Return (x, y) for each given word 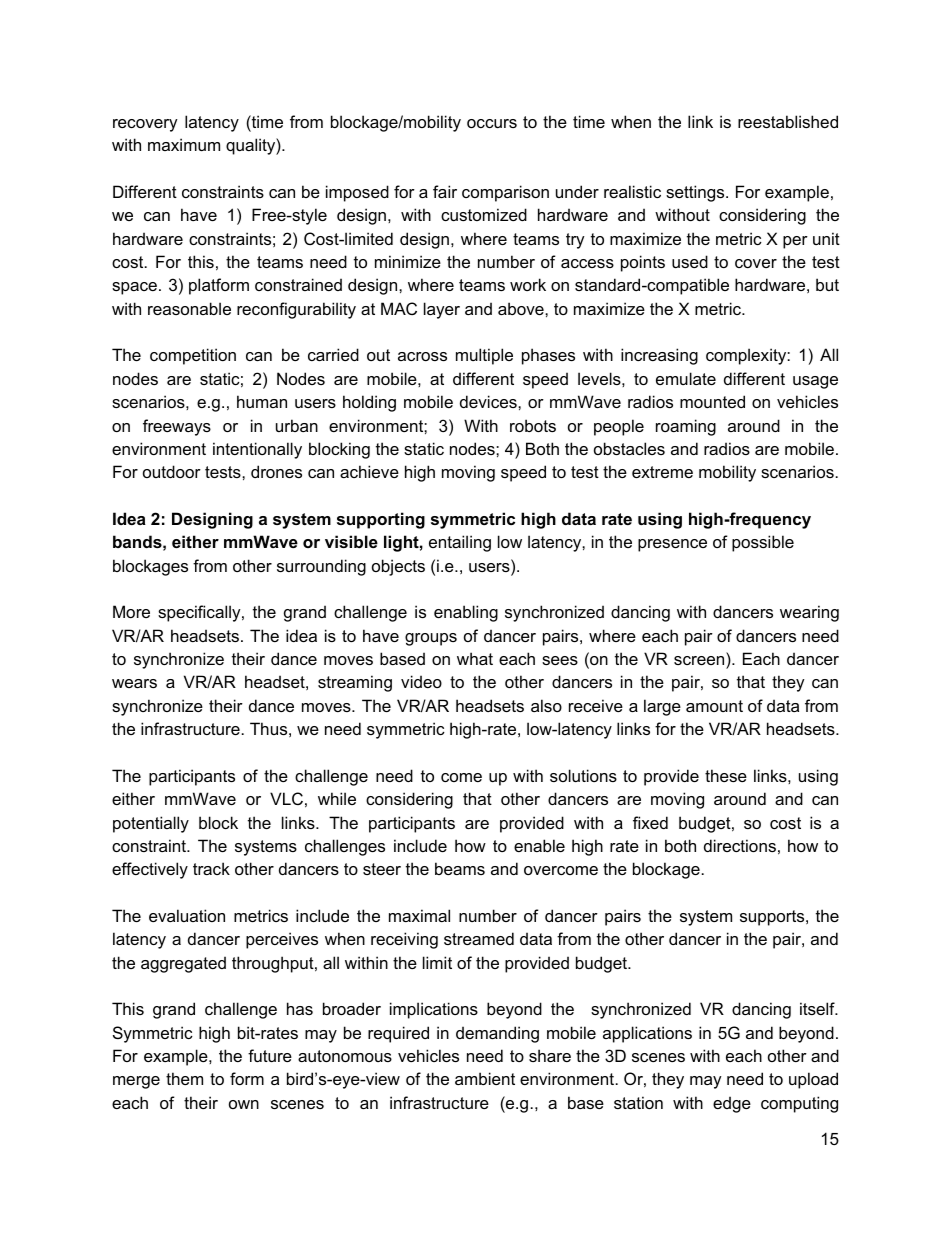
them (184, 1078)
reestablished (788, 121)
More (131, 611)
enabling (466, 613)
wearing (809, 613)
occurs (492, 123)
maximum (184, 144)
